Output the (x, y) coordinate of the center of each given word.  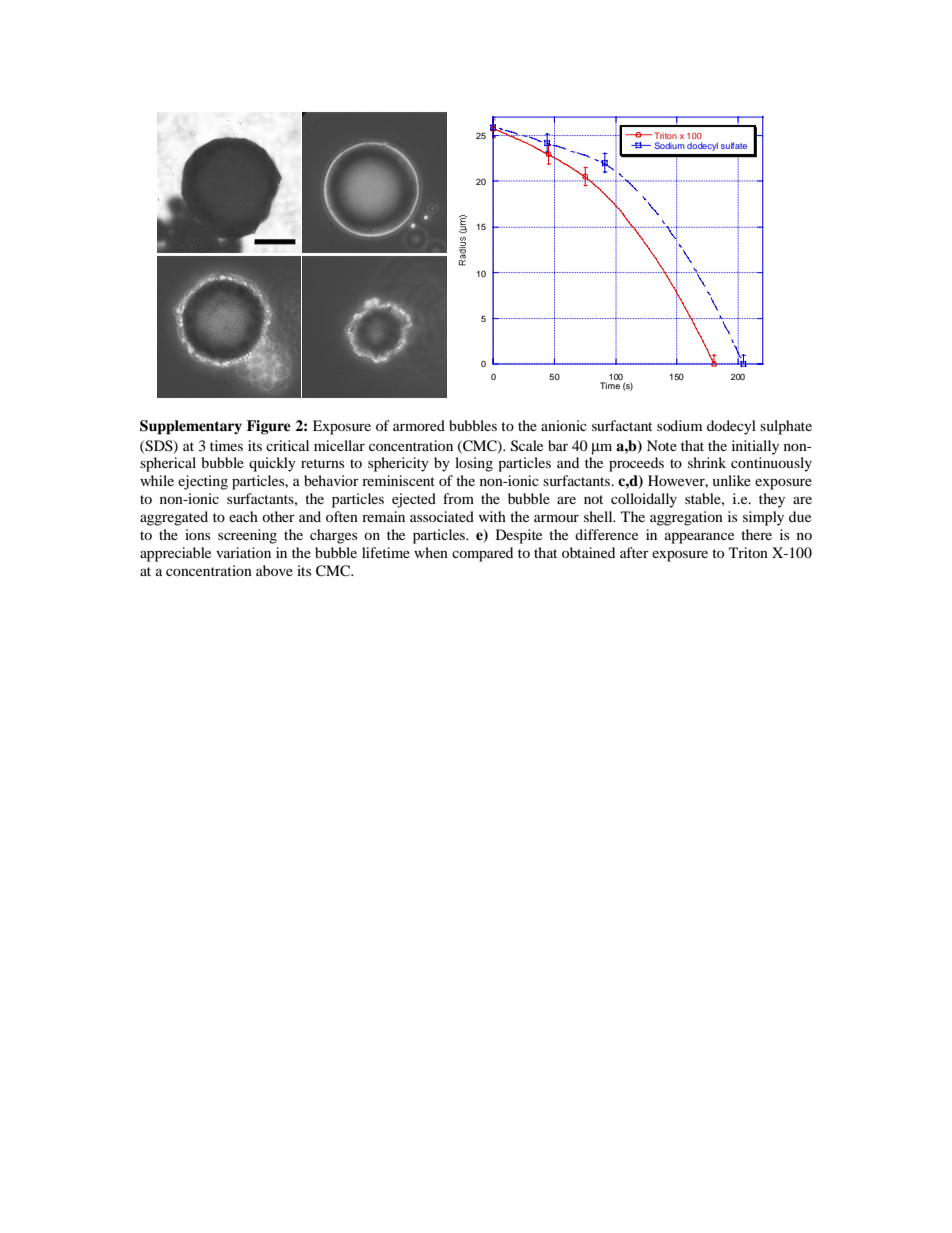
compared (482, 554)
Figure (269, 427)
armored (419, 425)
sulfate (734, 145)
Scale (527, 446)
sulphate (786, 427)
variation (243, 552)
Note (662, 445)
